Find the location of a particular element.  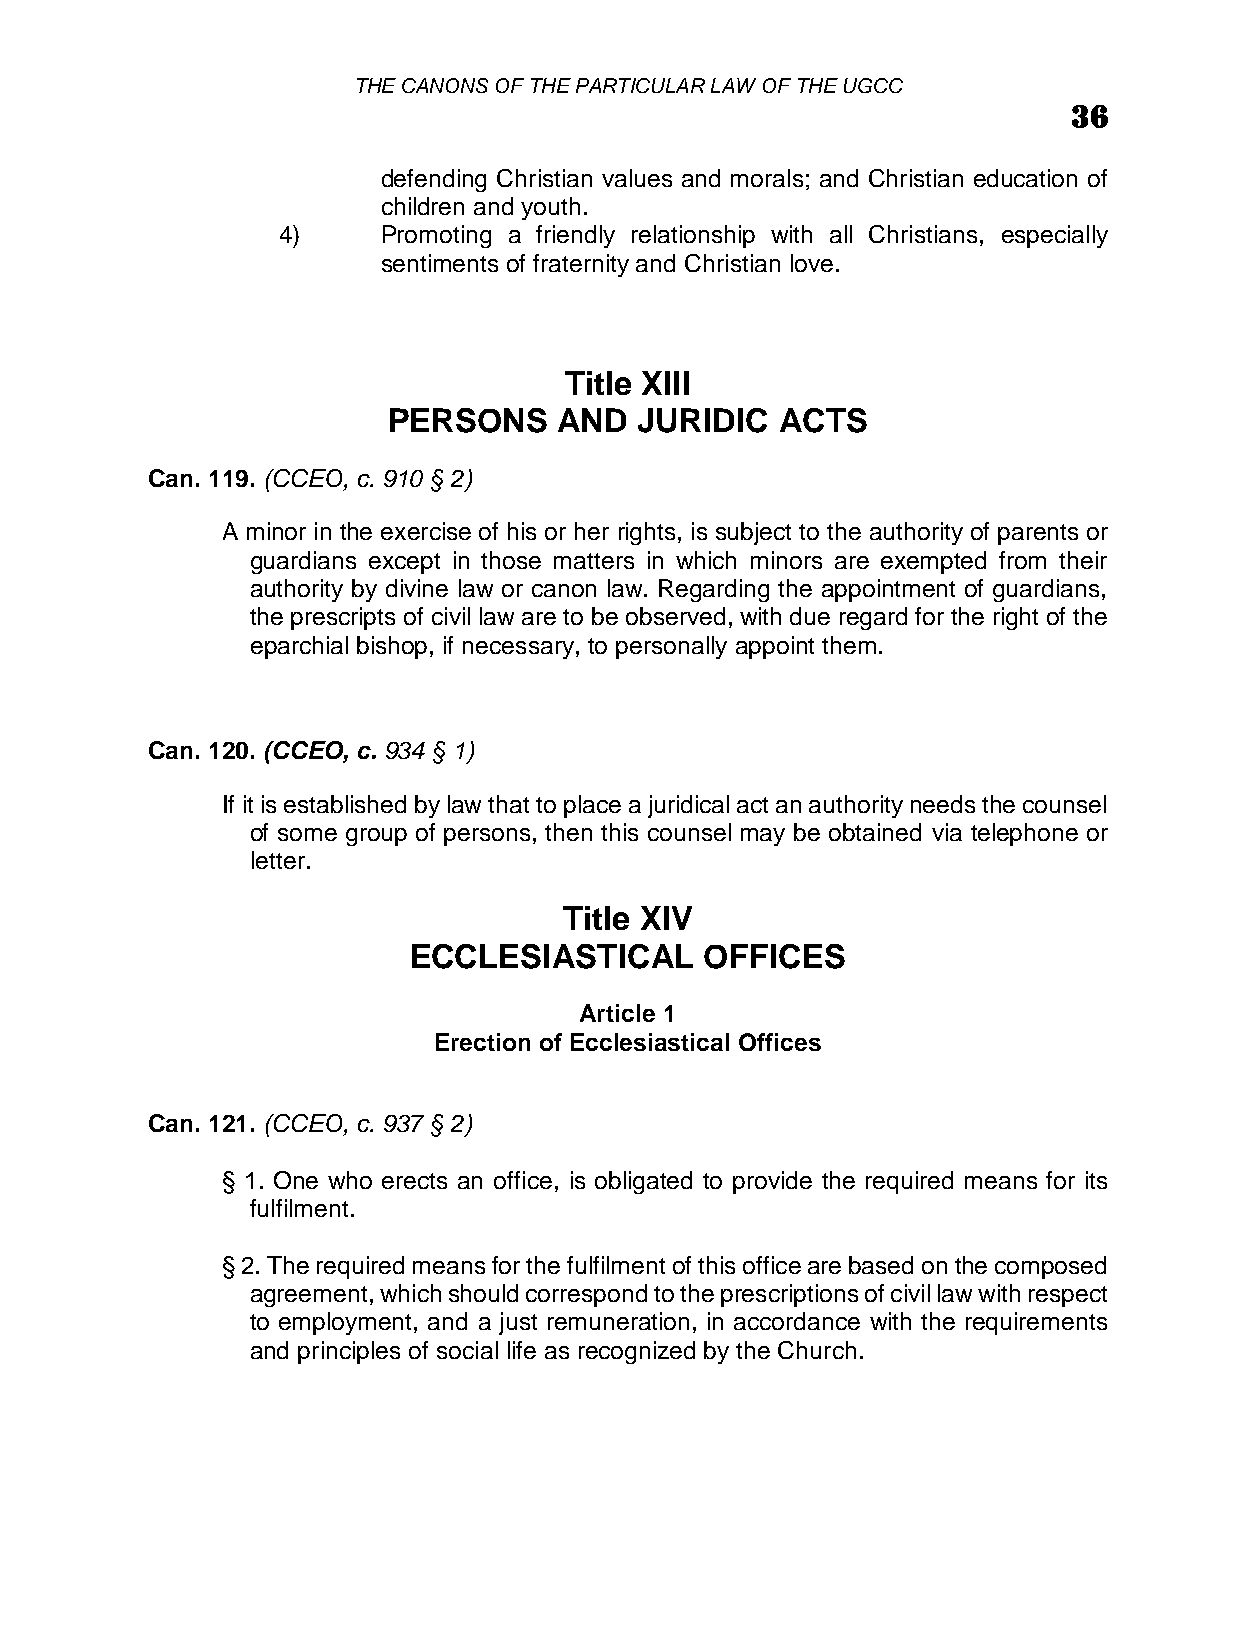

education is located at coordinates (1025, 178).
